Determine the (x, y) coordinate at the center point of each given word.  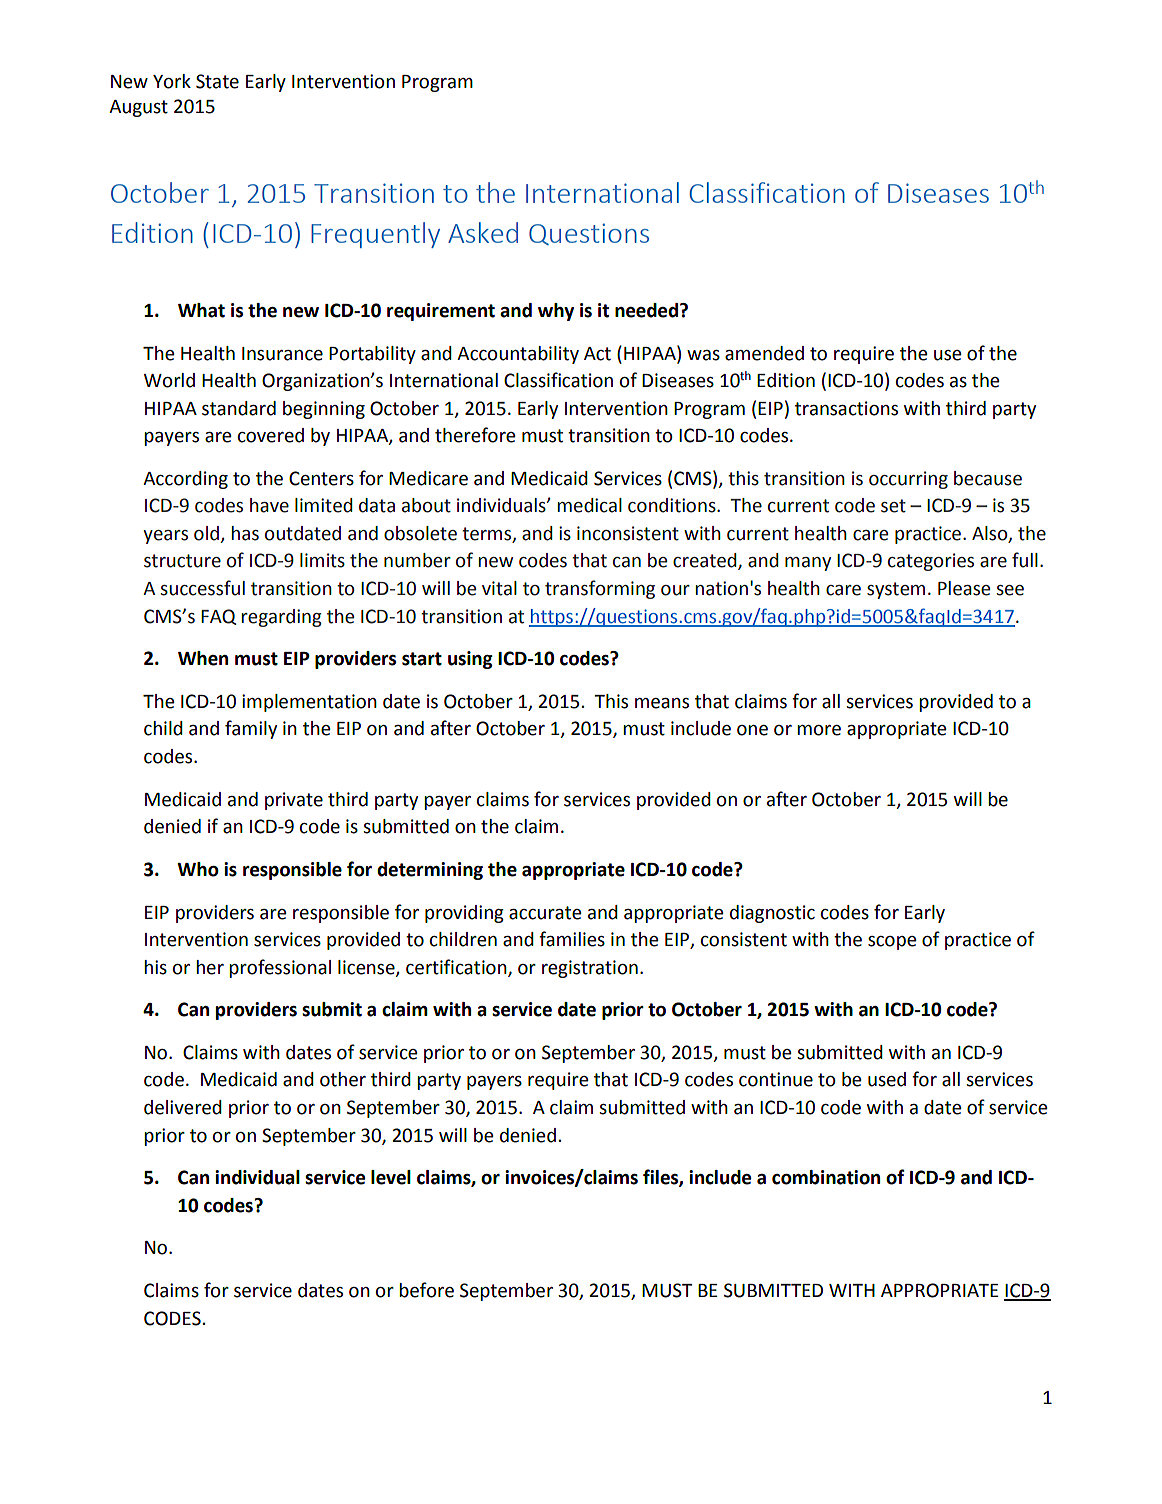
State (217, 81)
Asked (483, 232)
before (426, 1290)
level (391, 1177)
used (887, 1079)
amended (764, 353)
